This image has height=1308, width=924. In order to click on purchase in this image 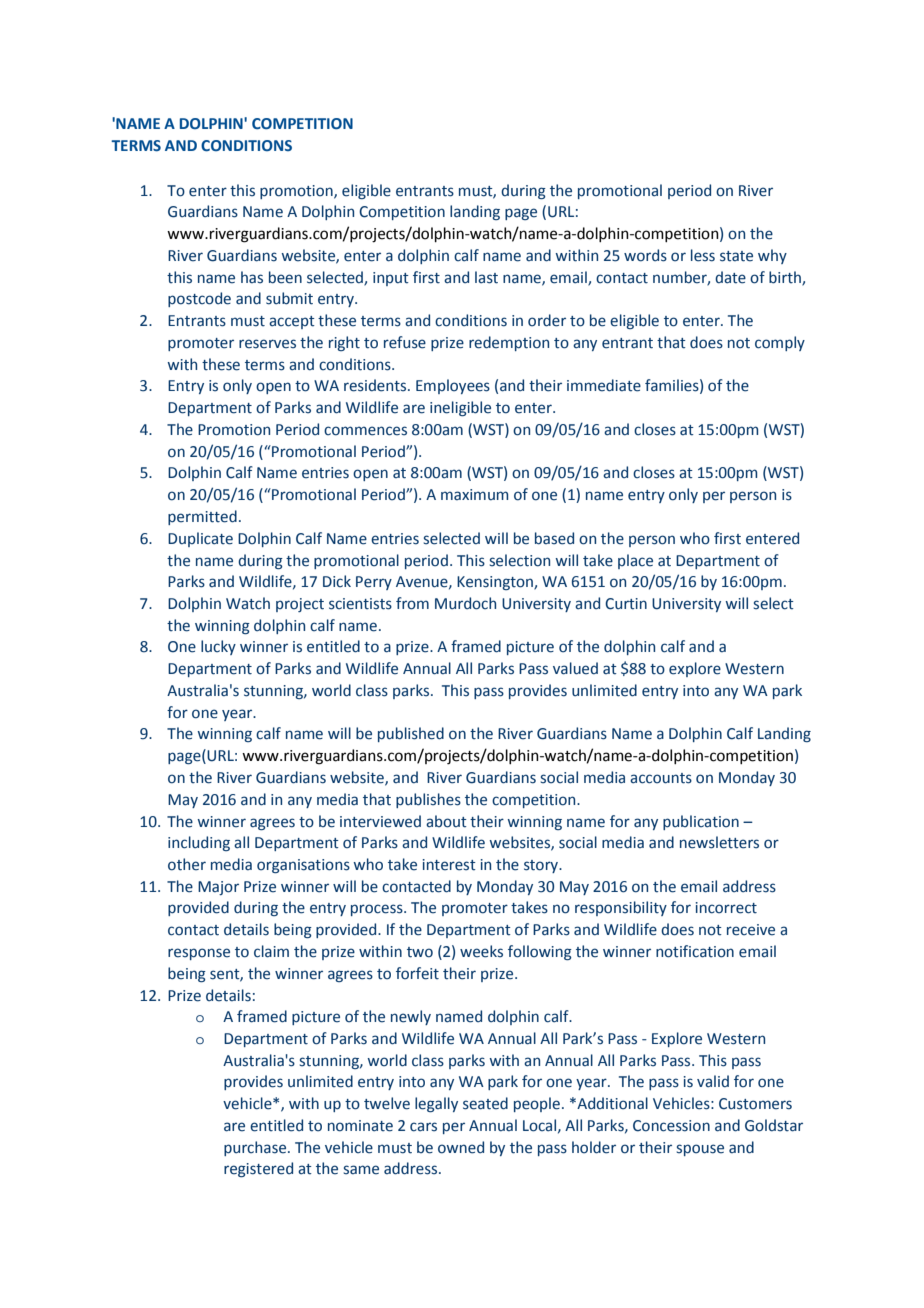, I will do `click(256, 1148)`.
